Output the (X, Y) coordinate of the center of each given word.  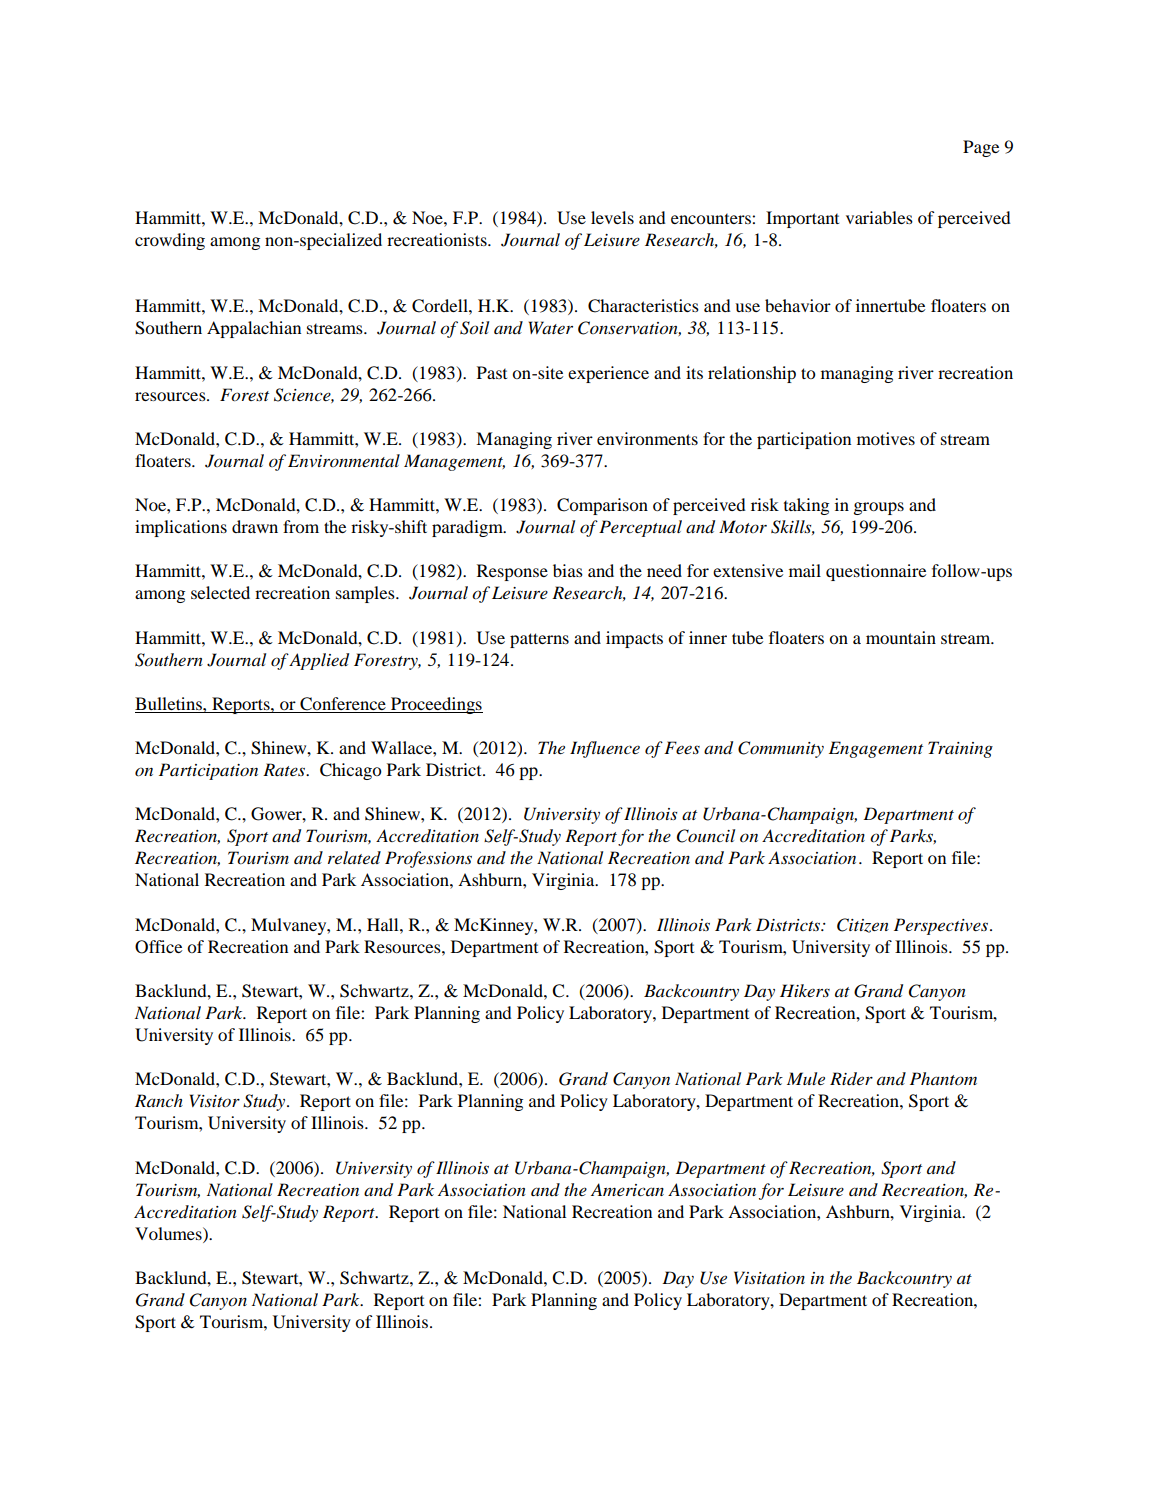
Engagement (876, 749)
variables (879, 217)
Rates (285, 769)
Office (158, 947)
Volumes (169, 1233)
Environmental (344, 460)
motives (886, 438)
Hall (384, 924)
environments (647, 438)
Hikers (805, 990)
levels (612, 217)
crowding (170, 241)
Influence (605, 749)
